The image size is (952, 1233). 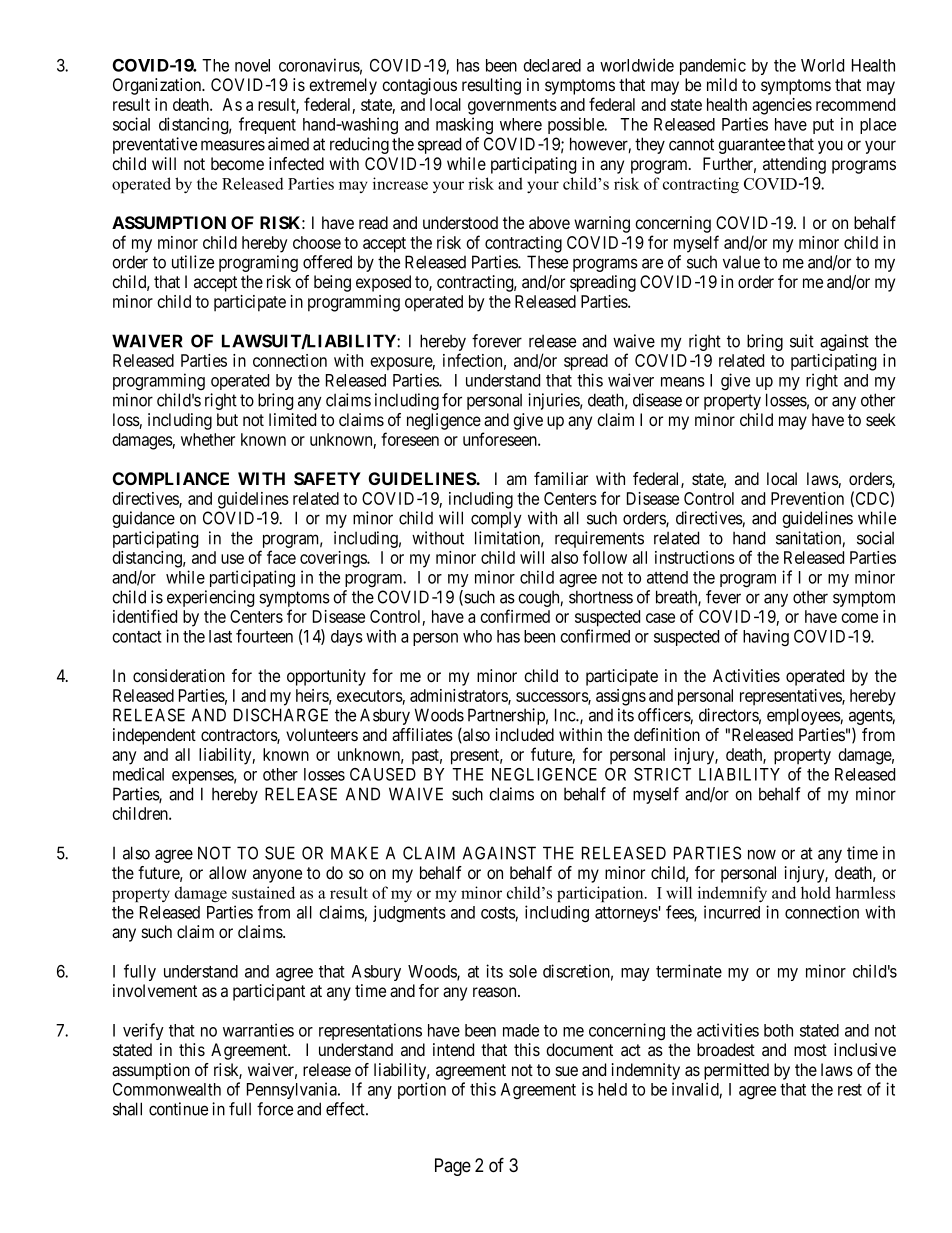 I want to click on agencies, so click(x=782, y=106).
